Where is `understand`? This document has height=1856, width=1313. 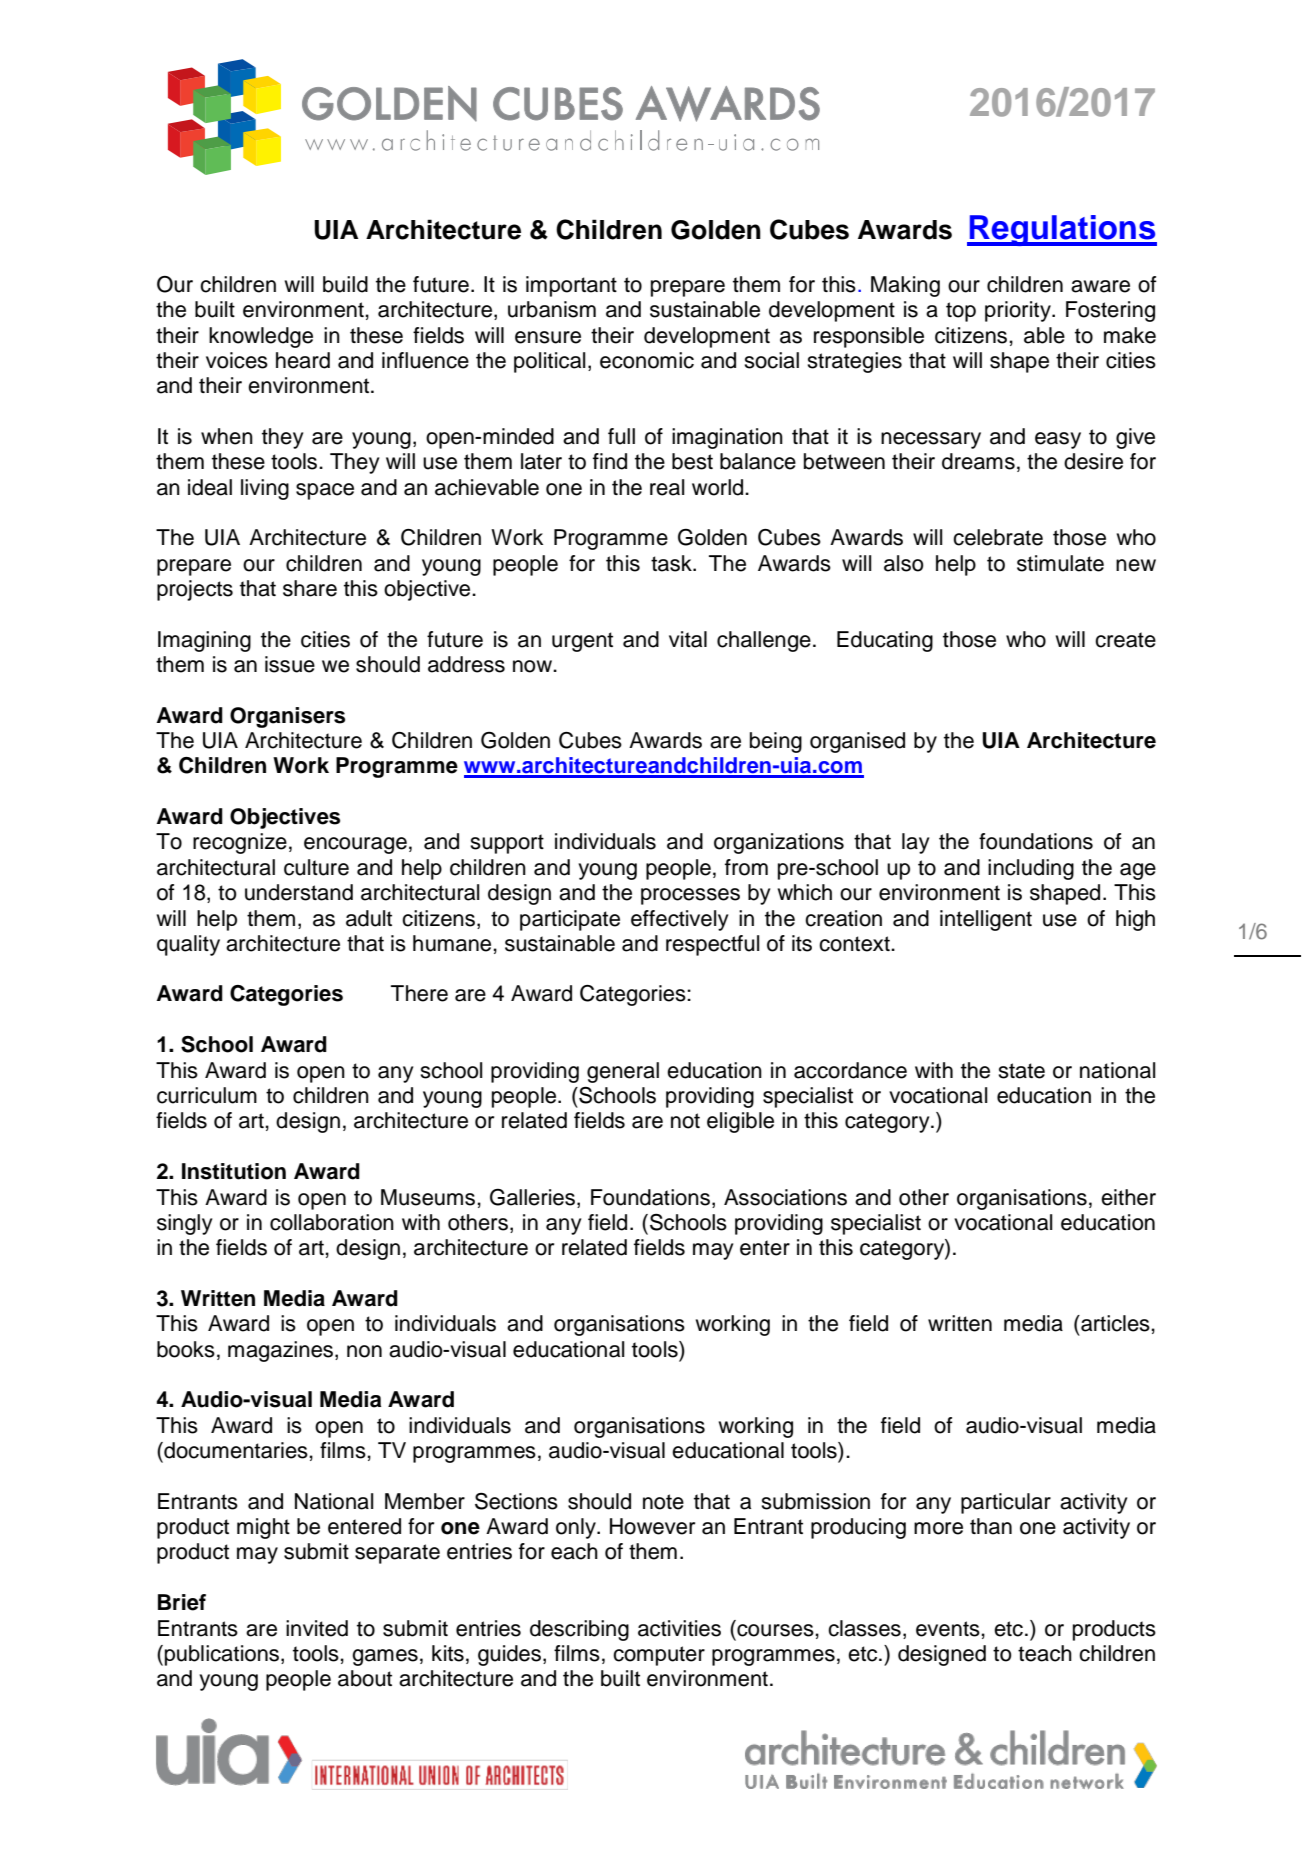
understand is located at coordinates (299, 892).
